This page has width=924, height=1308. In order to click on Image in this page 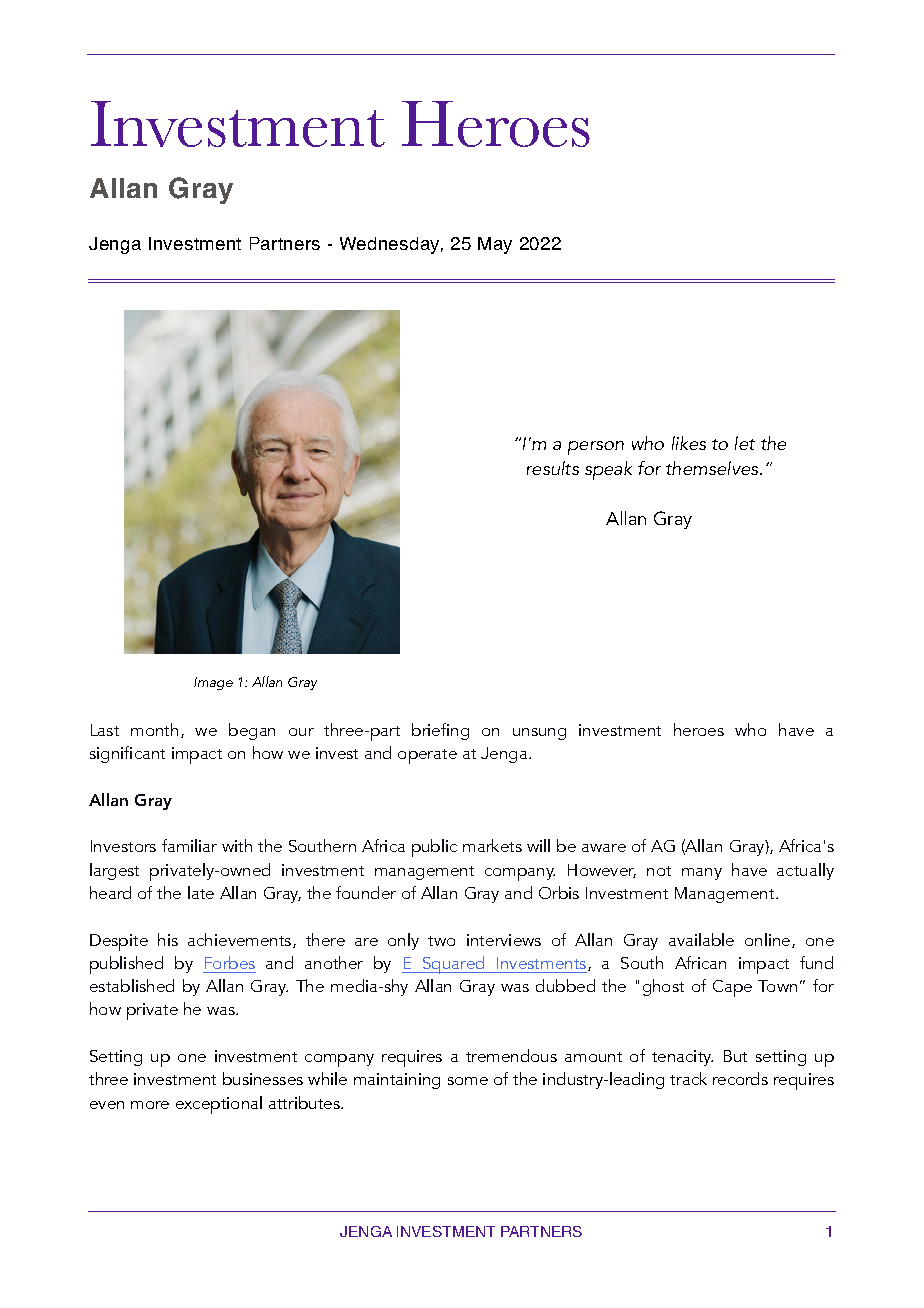, I will do `click(213, 683)`.
